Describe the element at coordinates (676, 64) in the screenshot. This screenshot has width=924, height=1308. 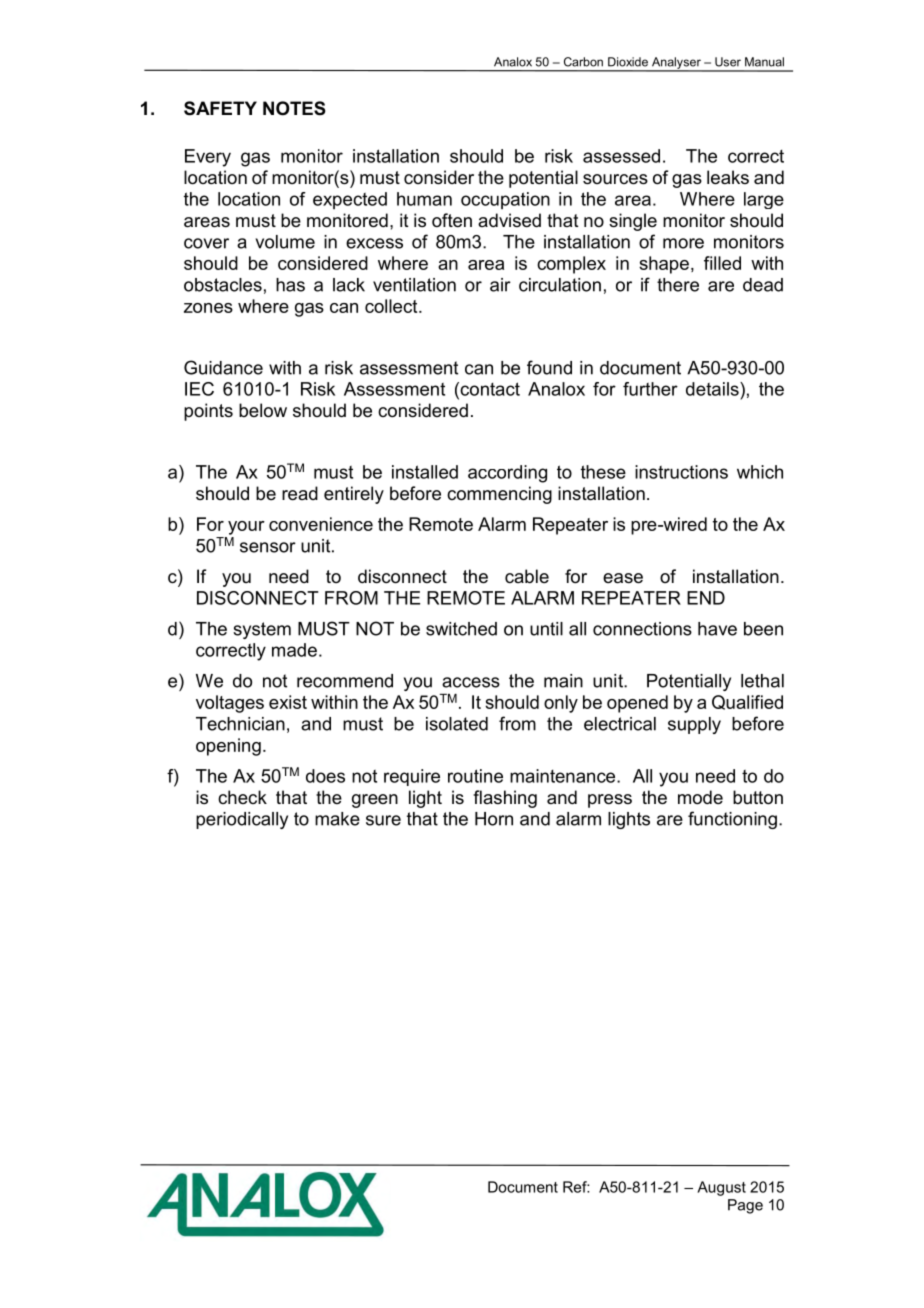
I see `Analyser` at that location.
